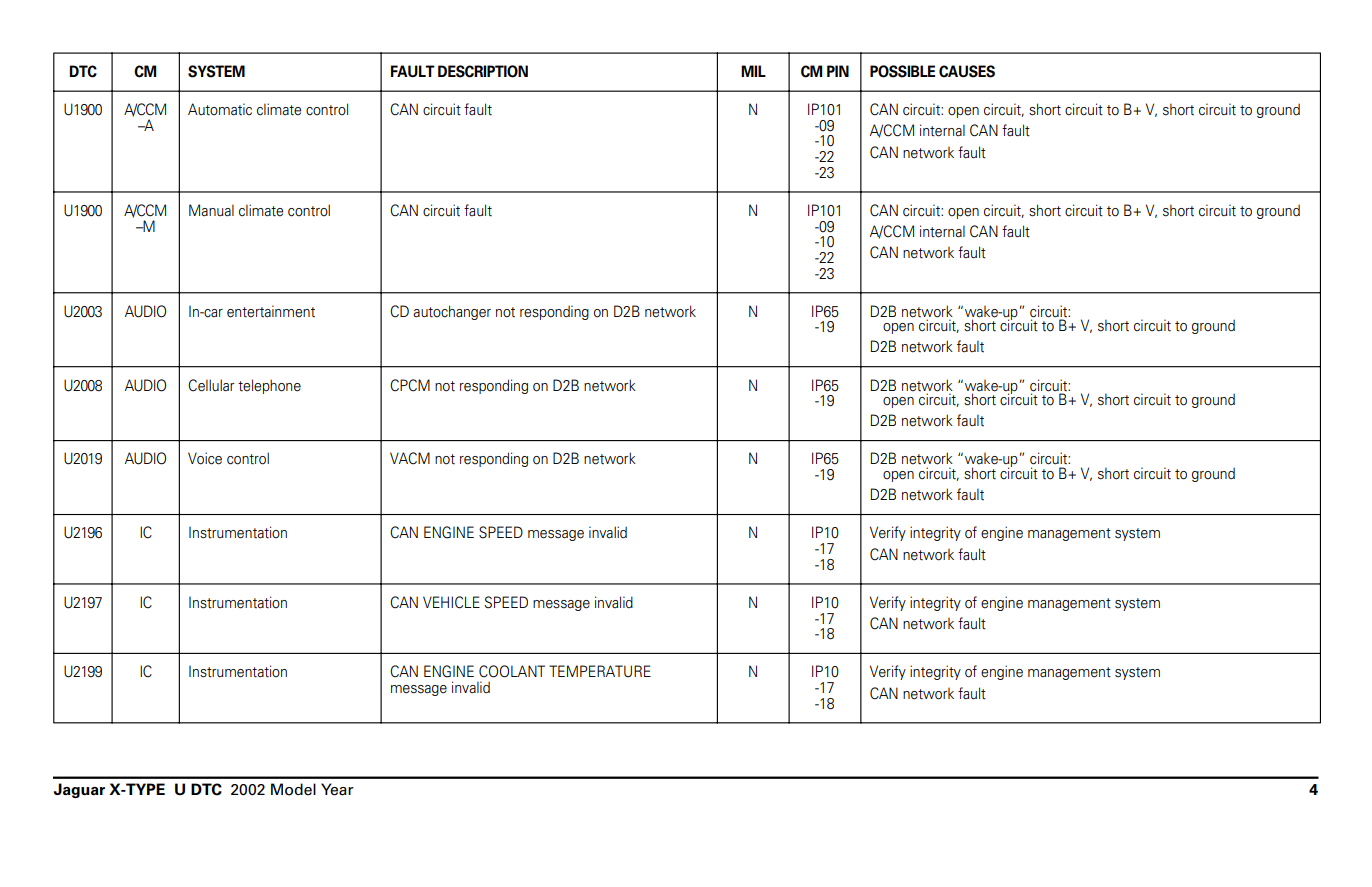  I want to click on Automatic, so click(220, 109).
